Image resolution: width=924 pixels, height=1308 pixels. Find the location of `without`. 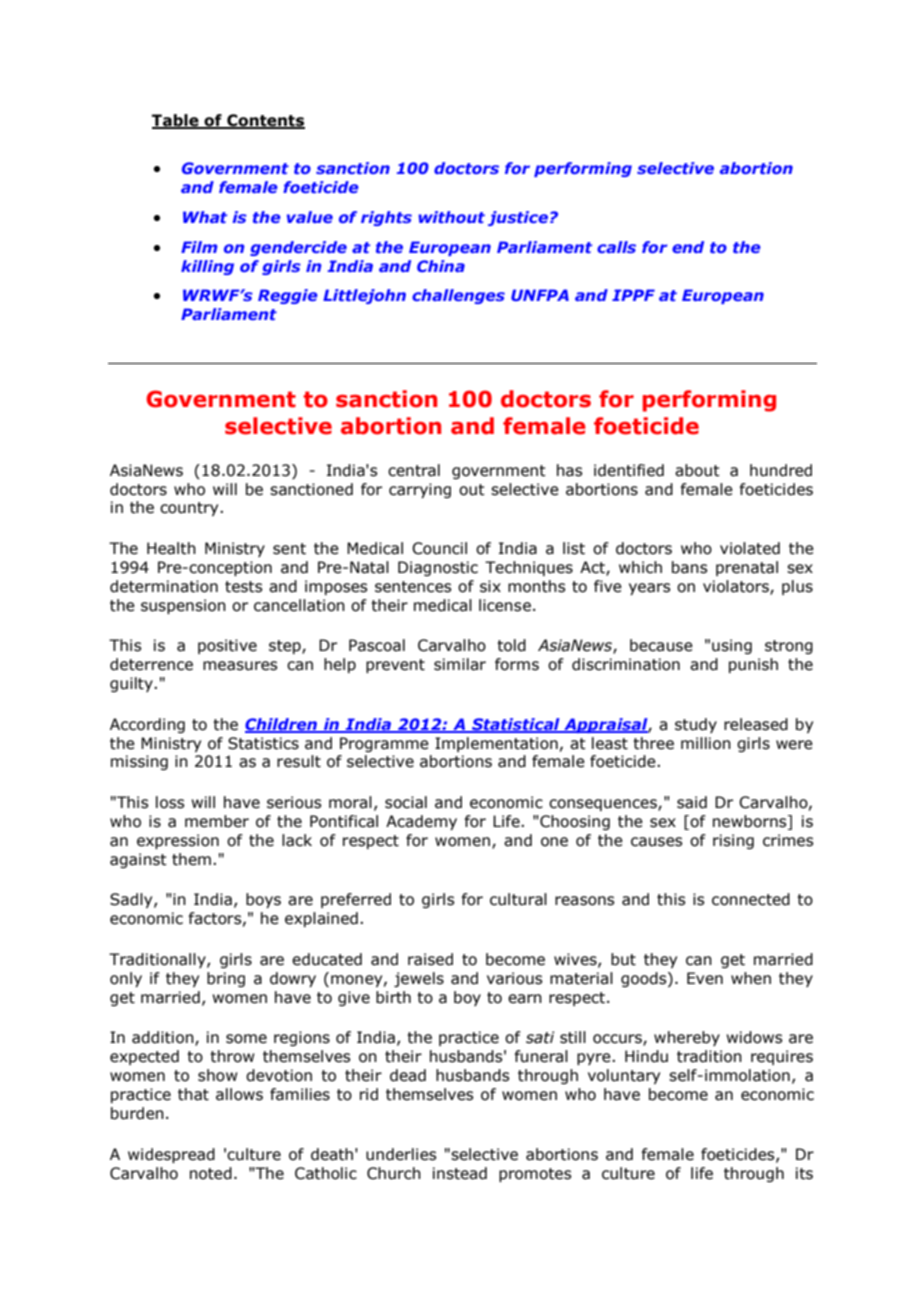

without is located at coordinates (451, 217).
